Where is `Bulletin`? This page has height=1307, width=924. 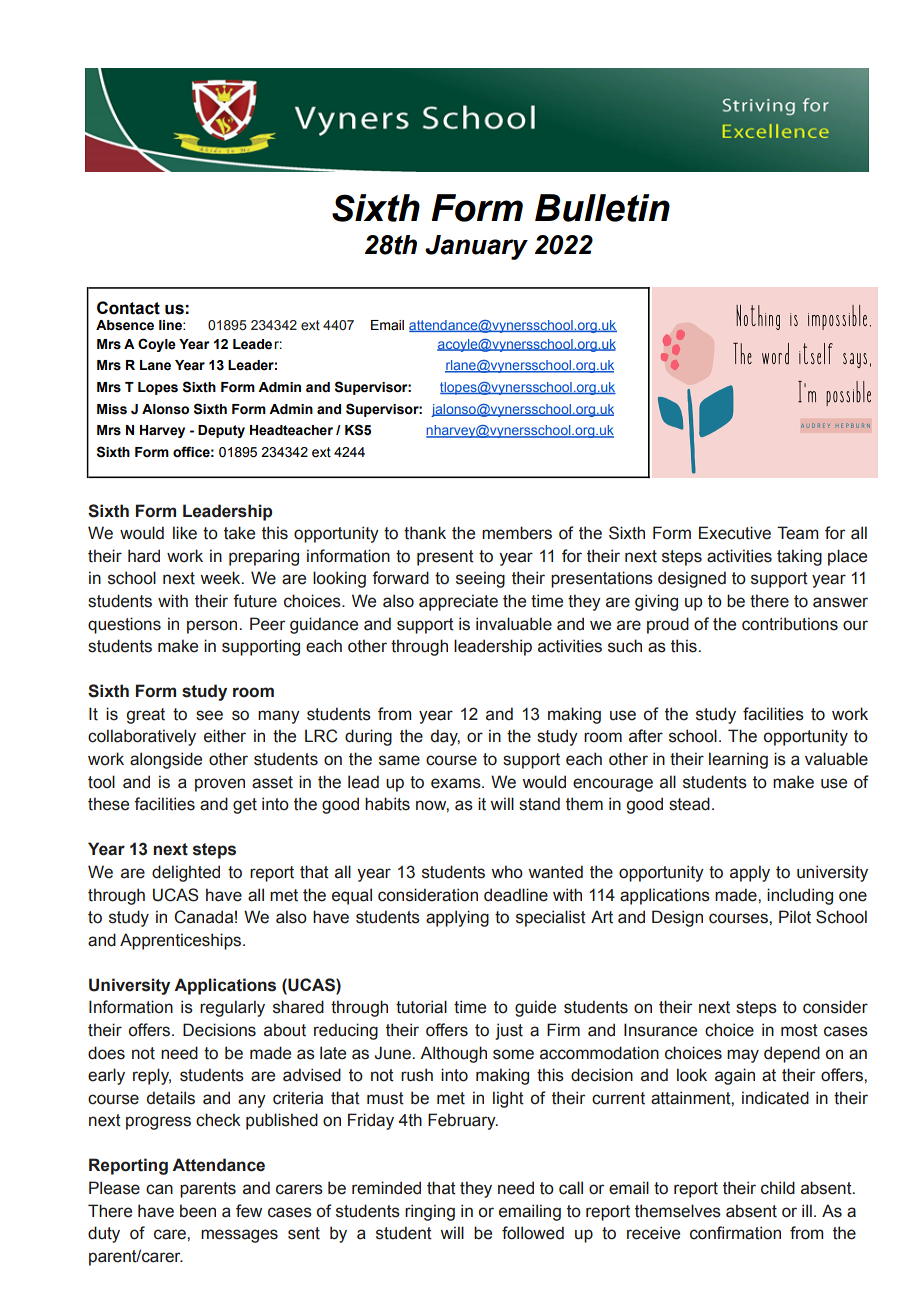 Bulletin is located at coordinates (602, 208).
